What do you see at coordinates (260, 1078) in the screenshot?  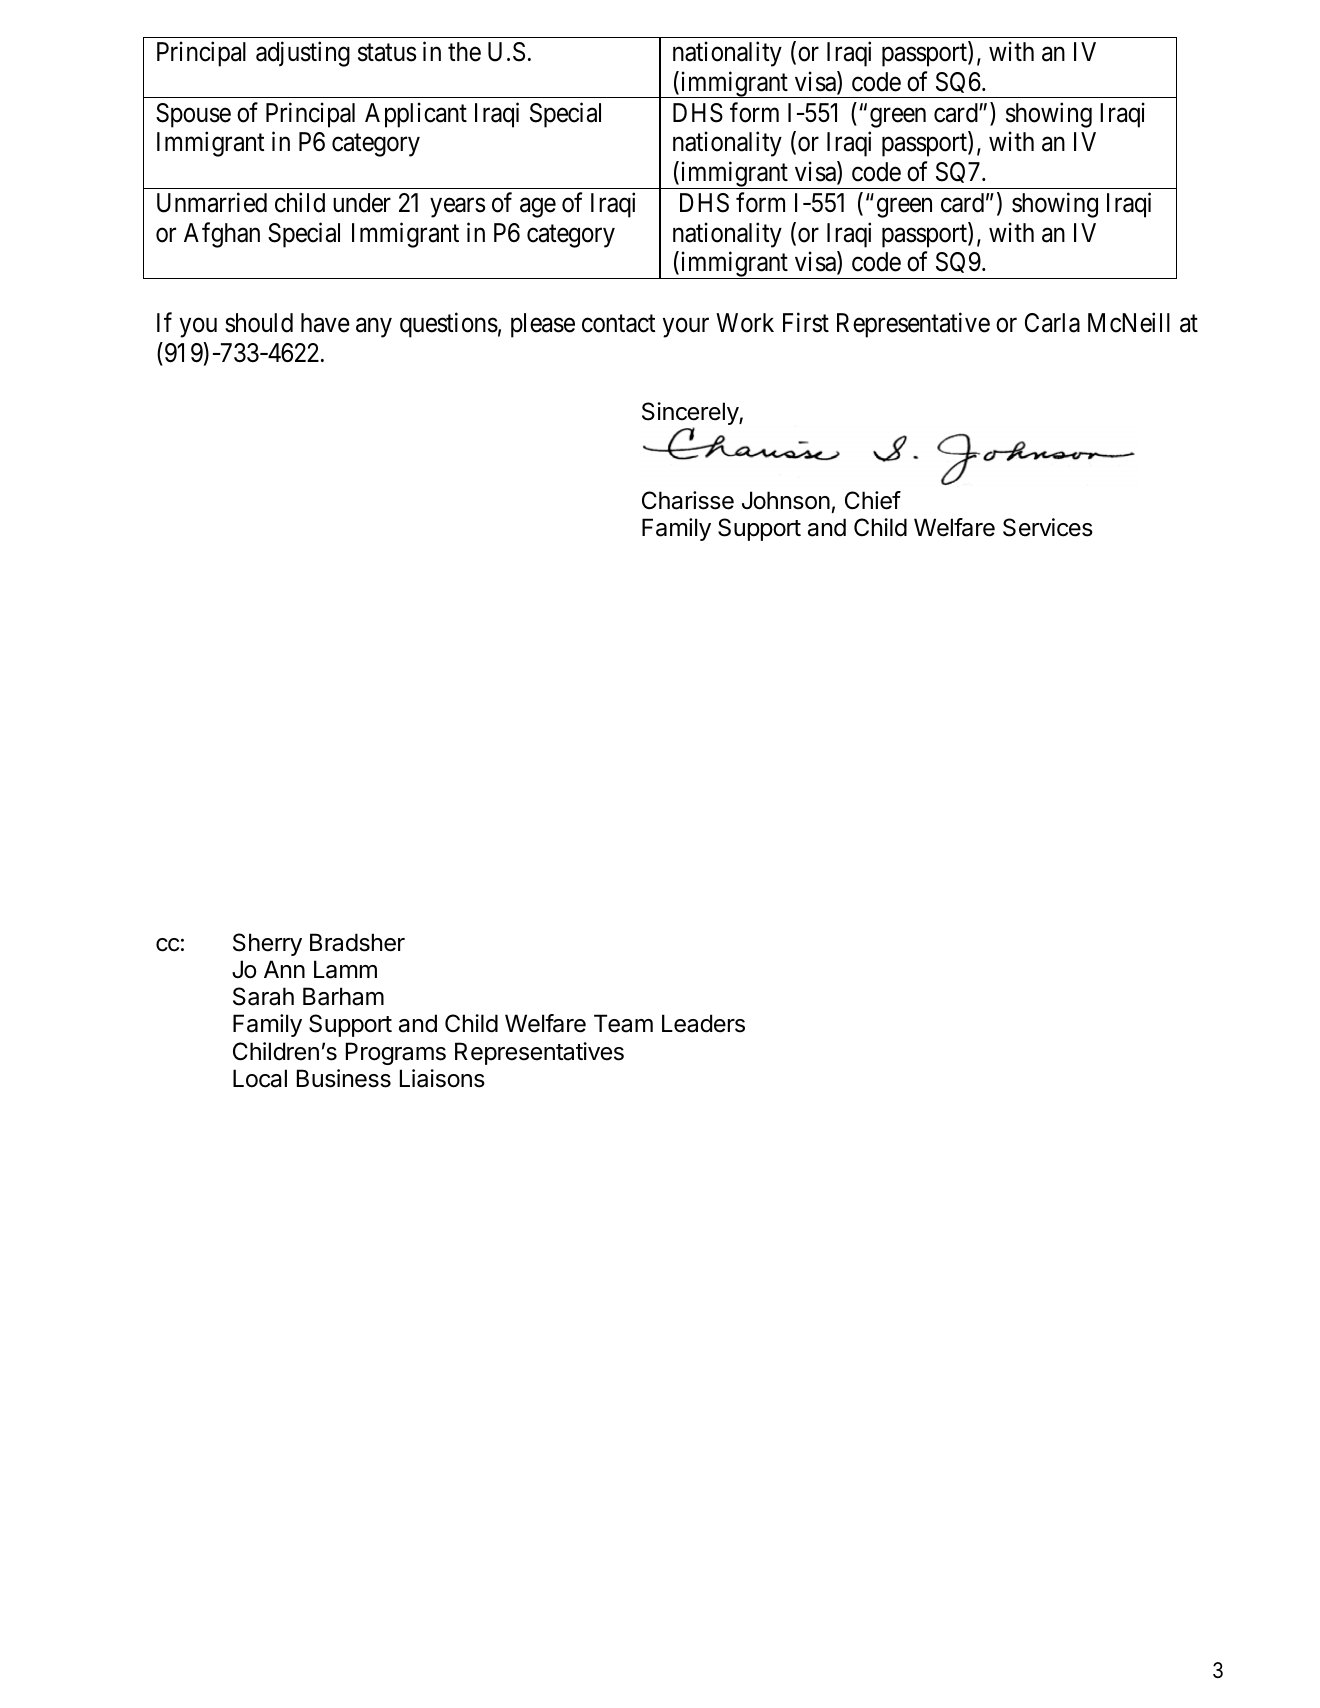 I see `Local` at bounding box center [260, 1078].
